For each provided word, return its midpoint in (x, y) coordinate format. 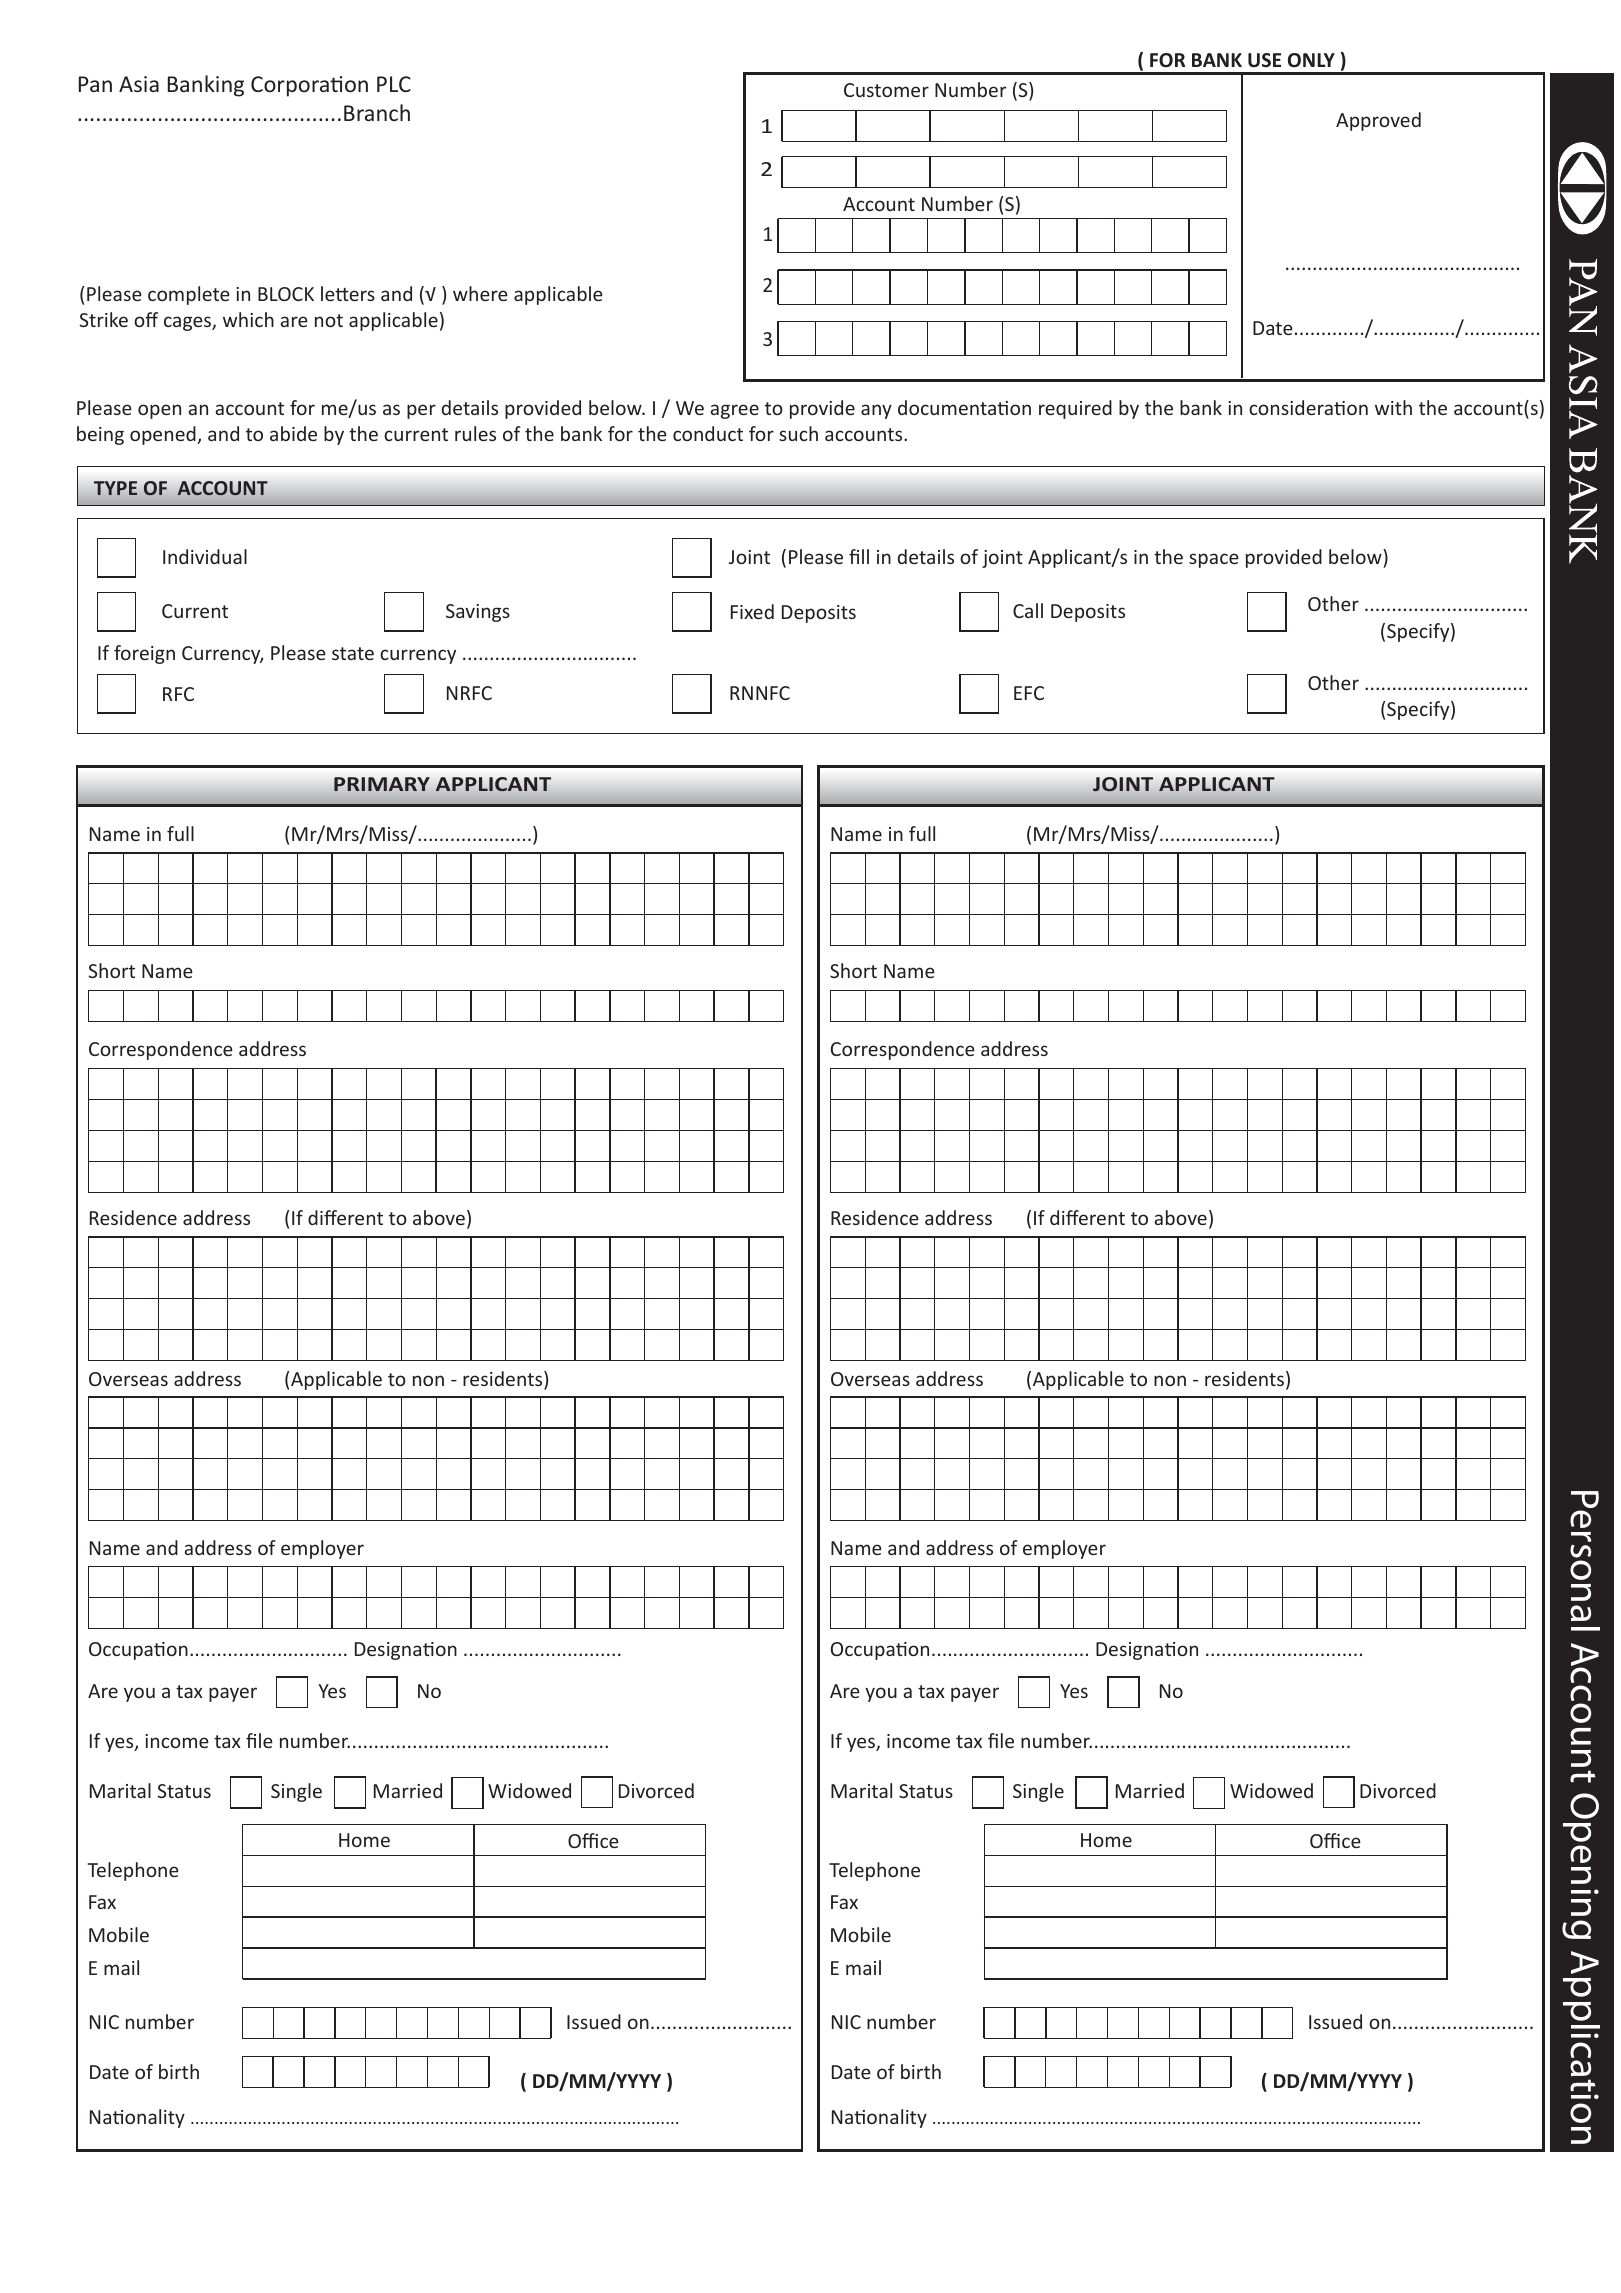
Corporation (309, 86)
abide (293, 433)
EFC (1029, 693)
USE (1264, 60)
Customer (886, 90)
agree (734, 411)
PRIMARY (382, 784)
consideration (1308, 407)
